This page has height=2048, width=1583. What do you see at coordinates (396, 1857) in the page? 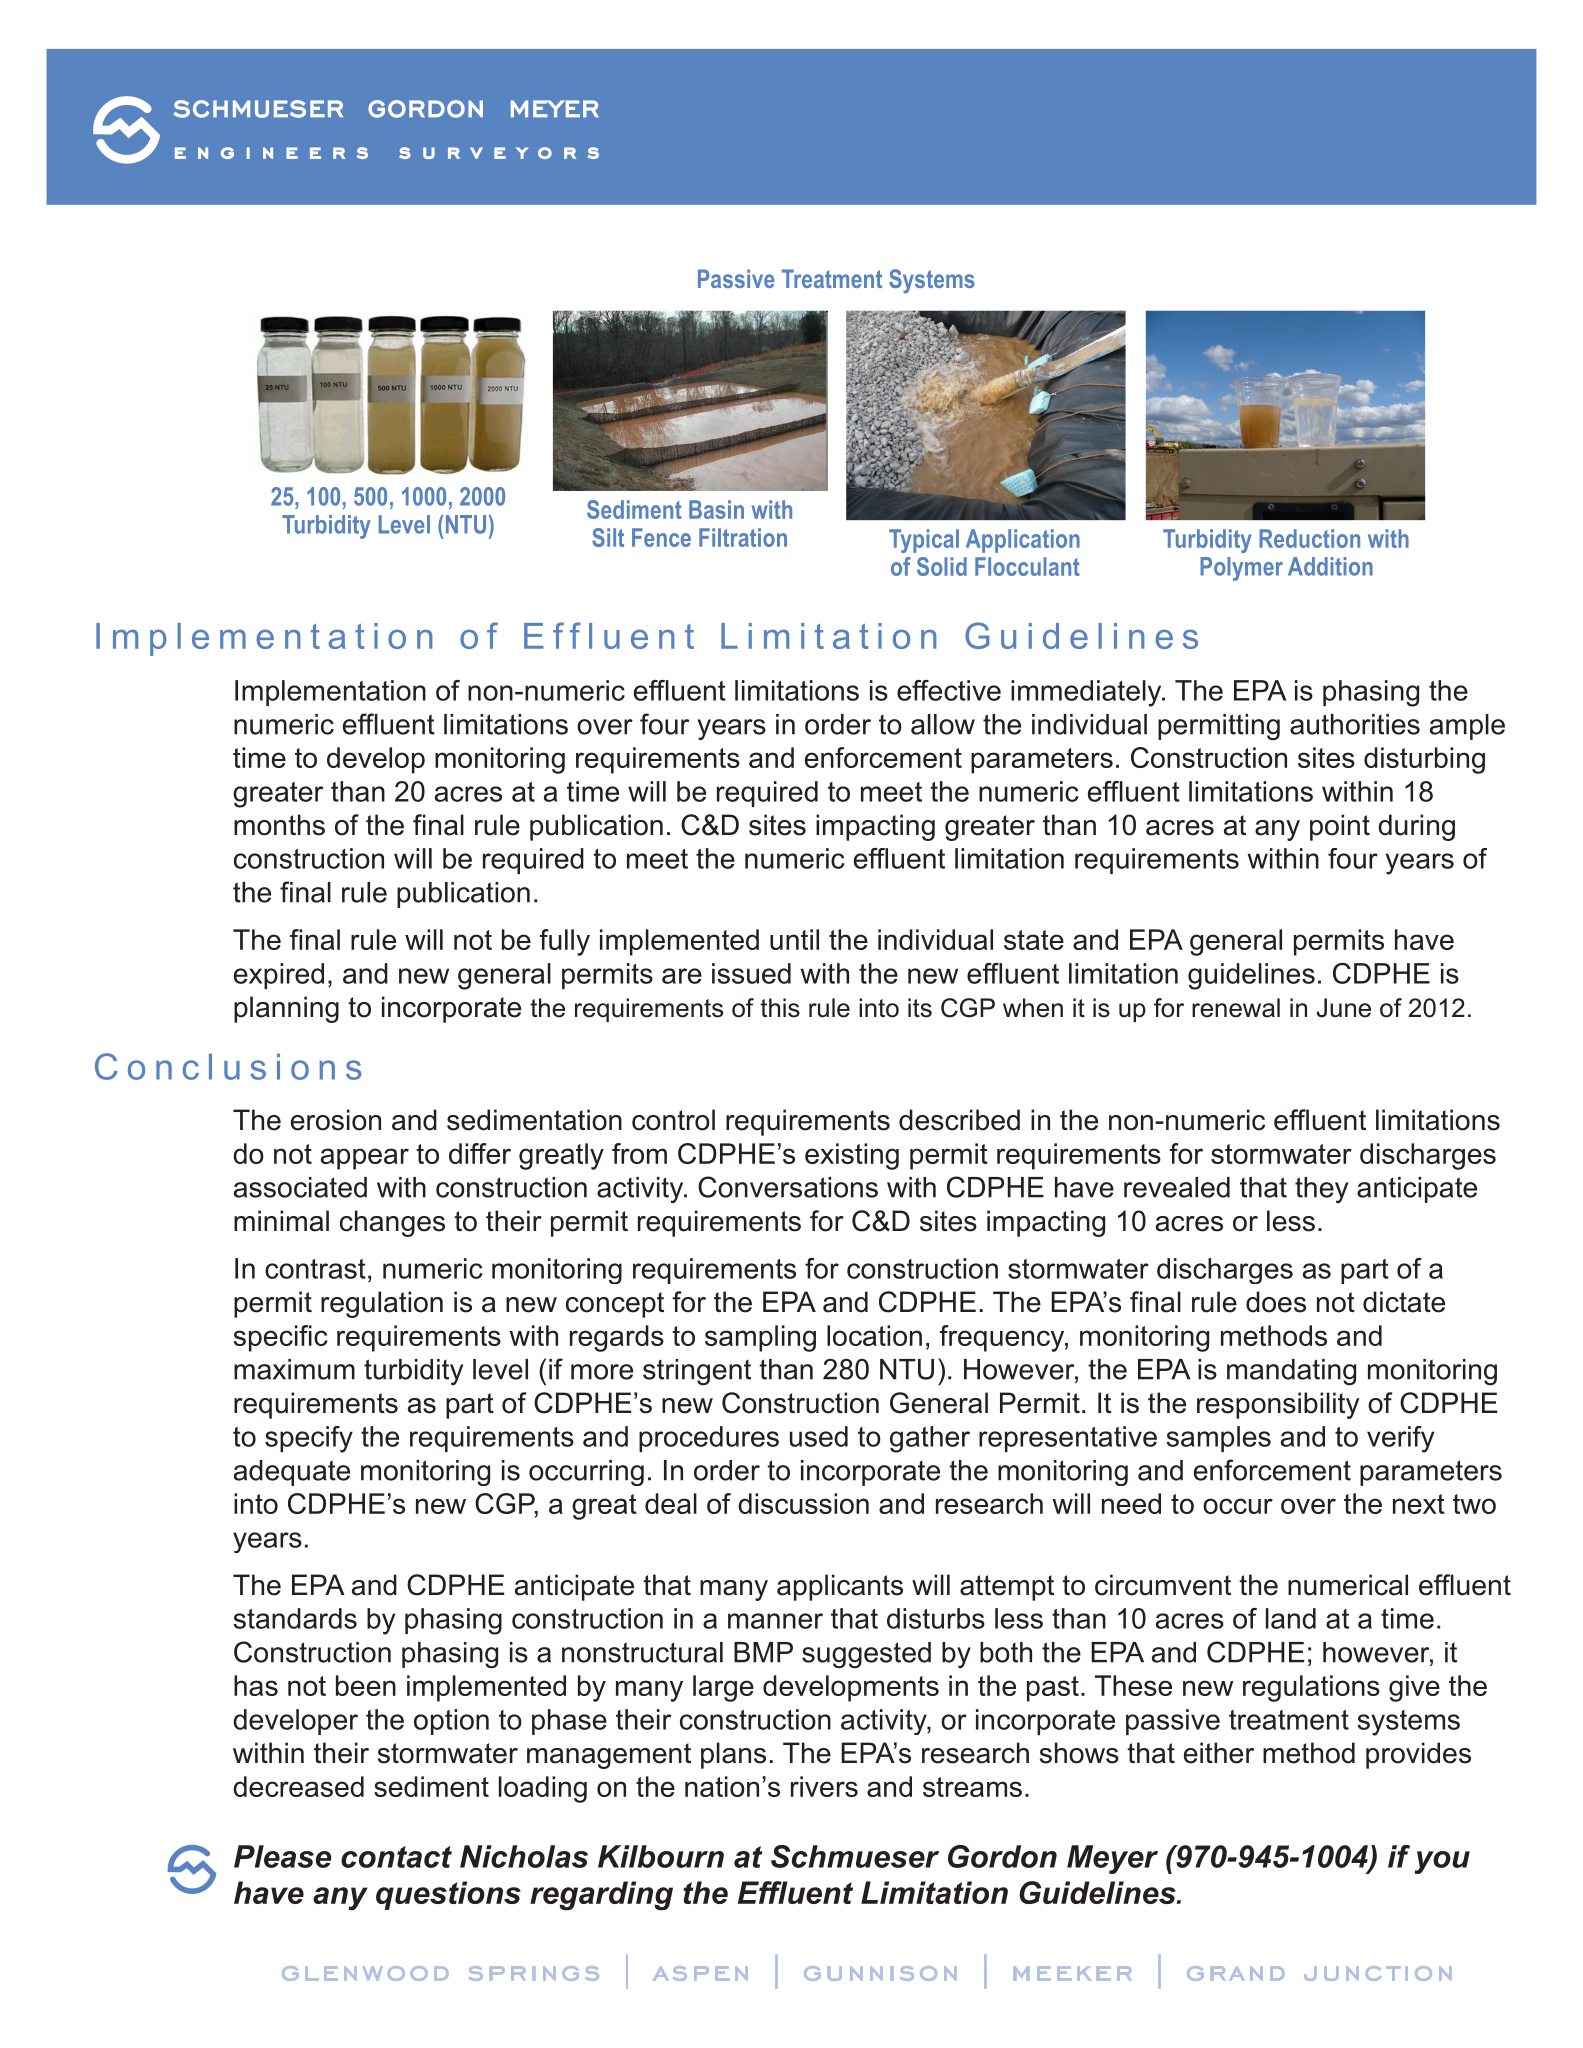
I see `contact` at bounding box center [396, 1857].
